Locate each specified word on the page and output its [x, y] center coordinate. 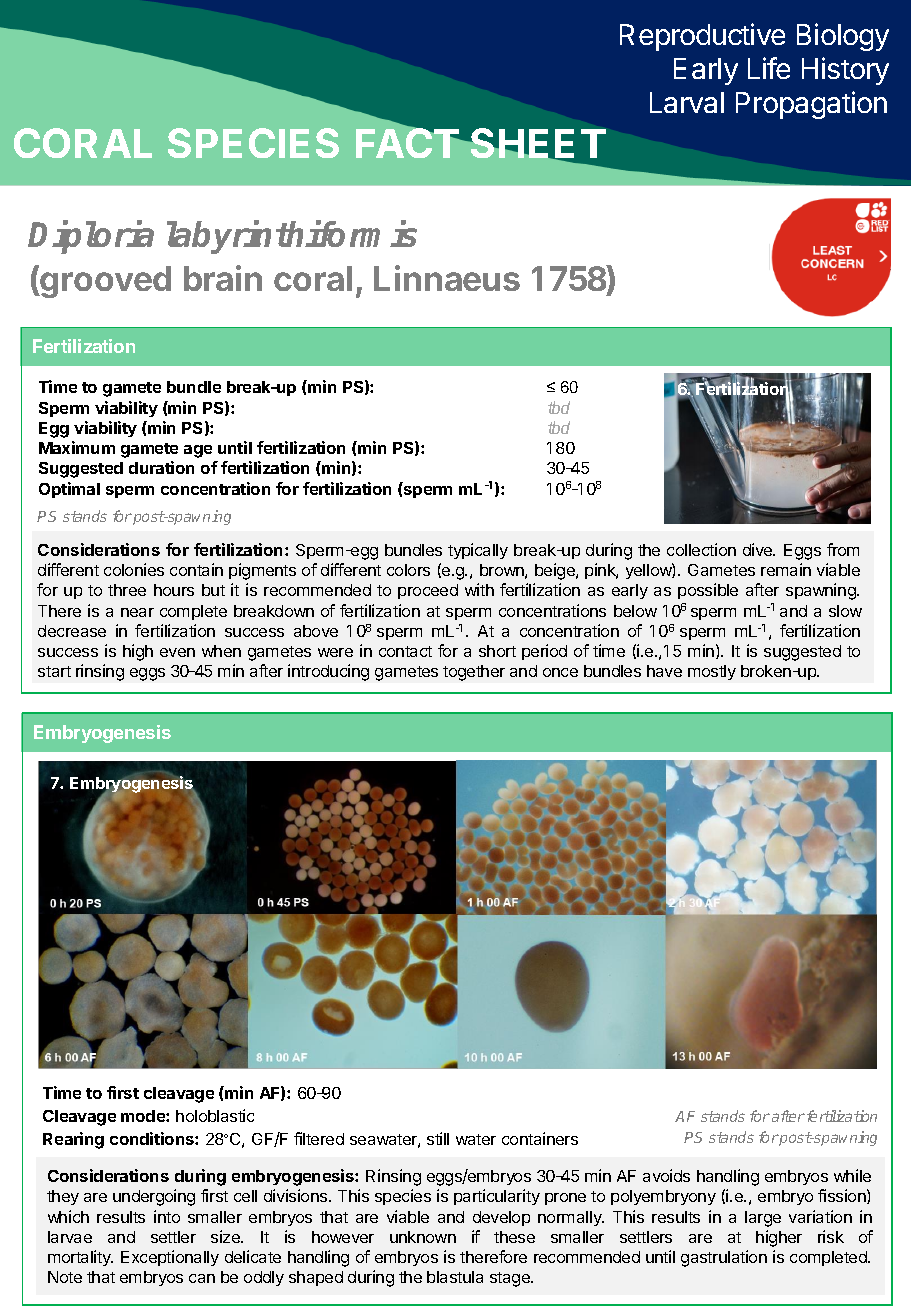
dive [759, 549]
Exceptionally [170, 1258]
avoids [666, 1175]
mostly [712, 672]
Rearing [73, 1140]
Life [769, 68]
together [474, 673]
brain [223, 278]
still [438, 1138]
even [177, 652]
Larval [687, 102]
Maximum [77, 447]
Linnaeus [447, 278]
